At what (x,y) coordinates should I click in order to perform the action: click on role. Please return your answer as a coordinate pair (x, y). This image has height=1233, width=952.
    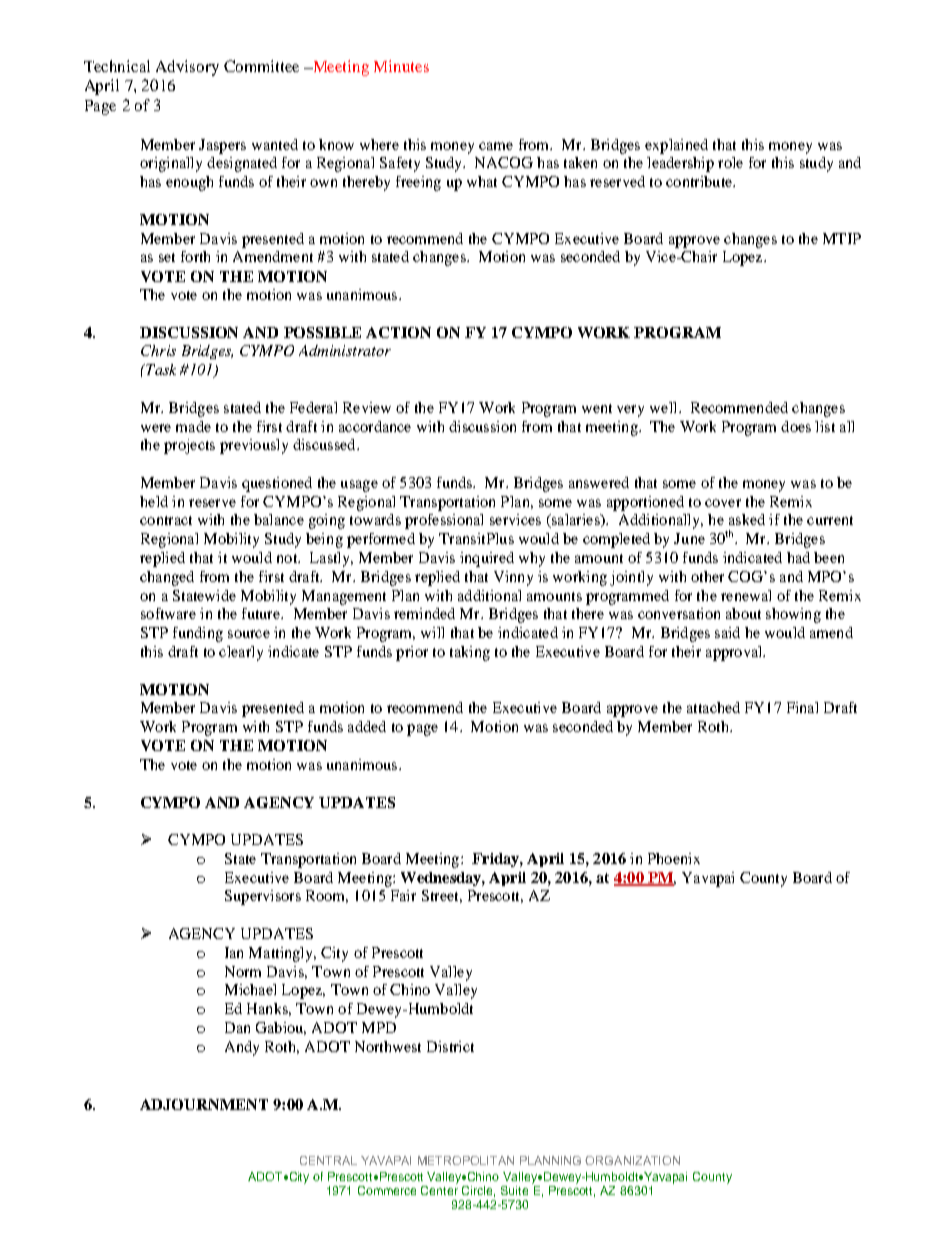
    Looking at the image, I should click on (730, 162).
